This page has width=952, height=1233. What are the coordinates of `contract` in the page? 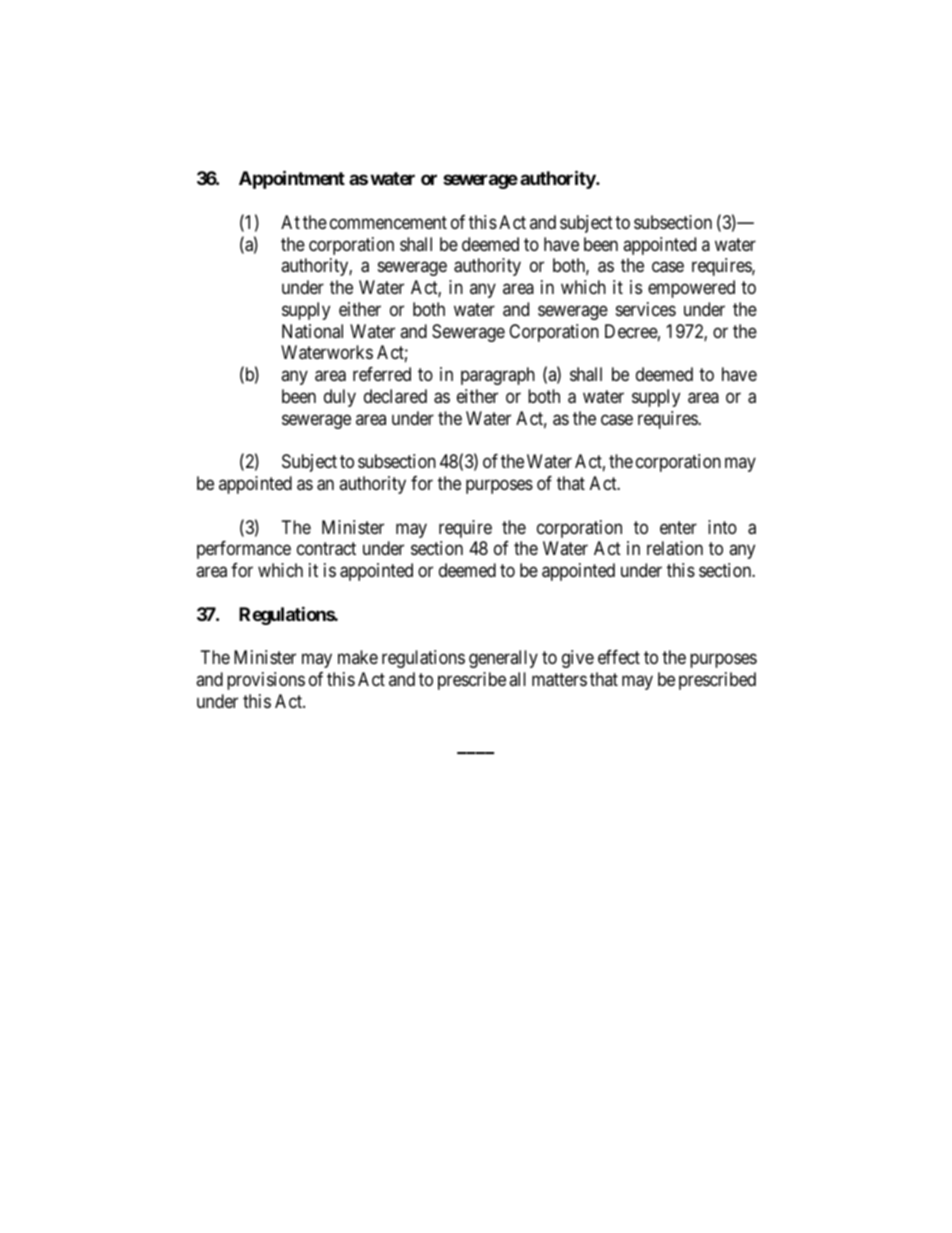 It's located at (326, 549).
